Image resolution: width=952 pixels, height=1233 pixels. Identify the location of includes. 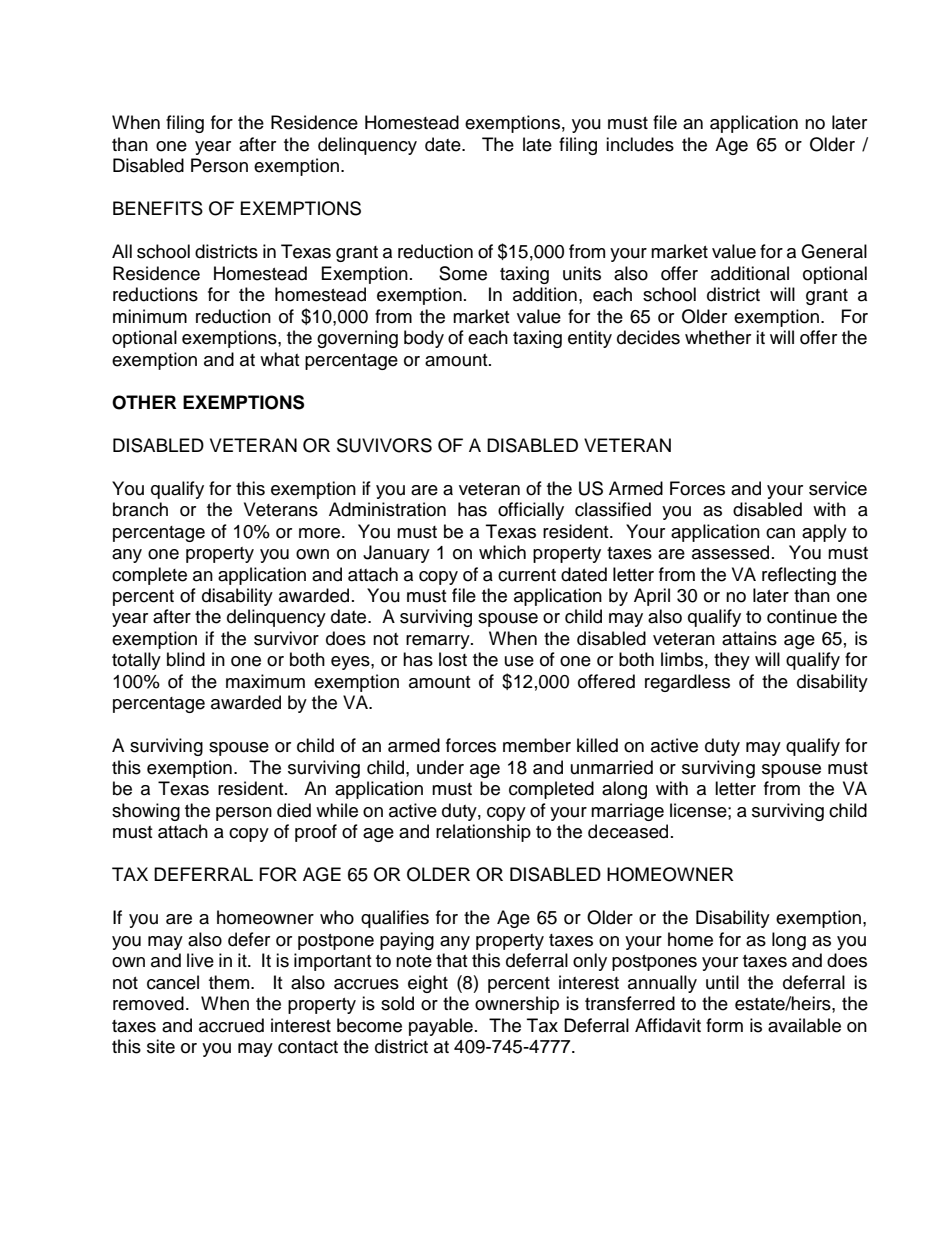
(640, 144).
